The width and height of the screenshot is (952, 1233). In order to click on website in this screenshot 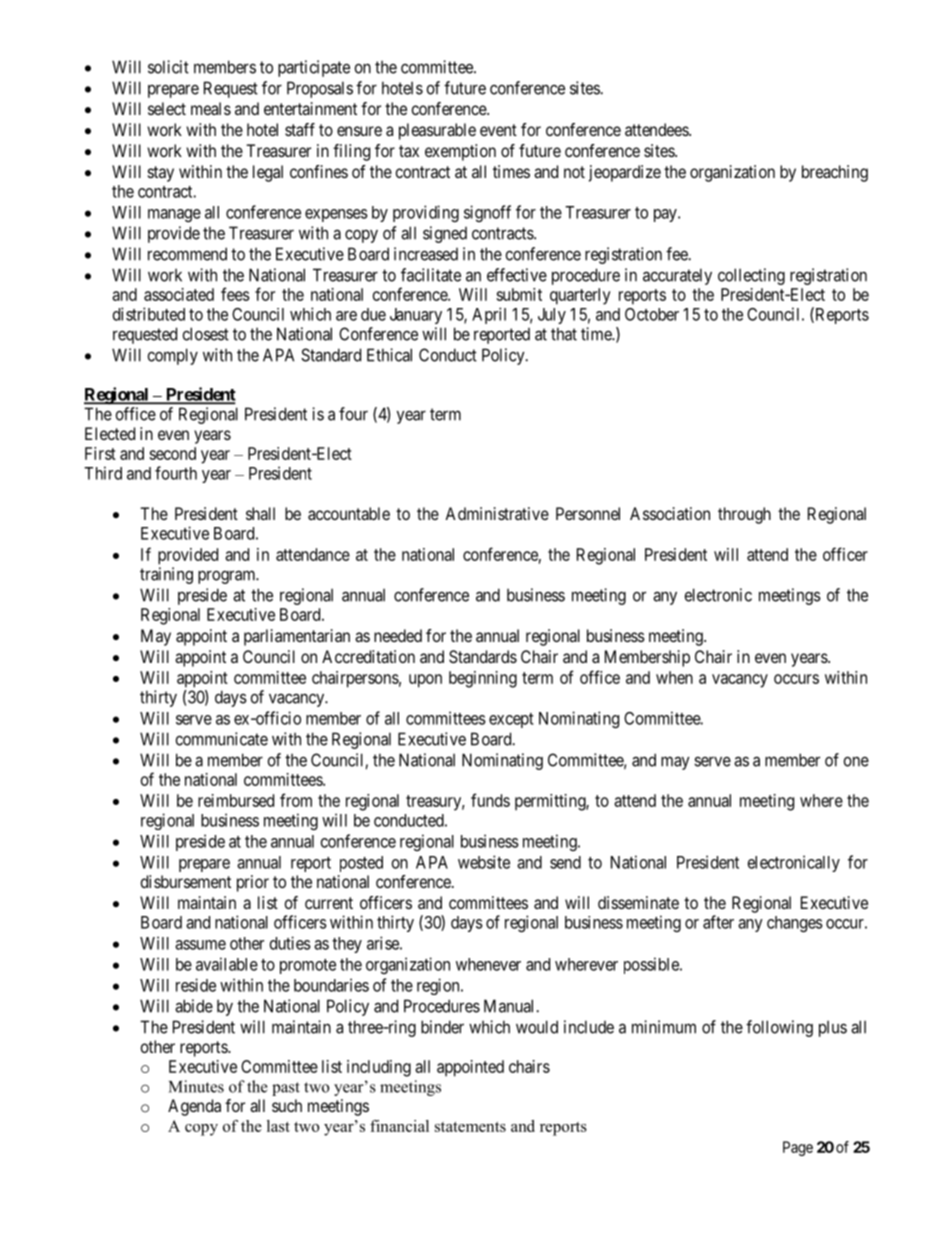, I will do `click(484, 862)`.
